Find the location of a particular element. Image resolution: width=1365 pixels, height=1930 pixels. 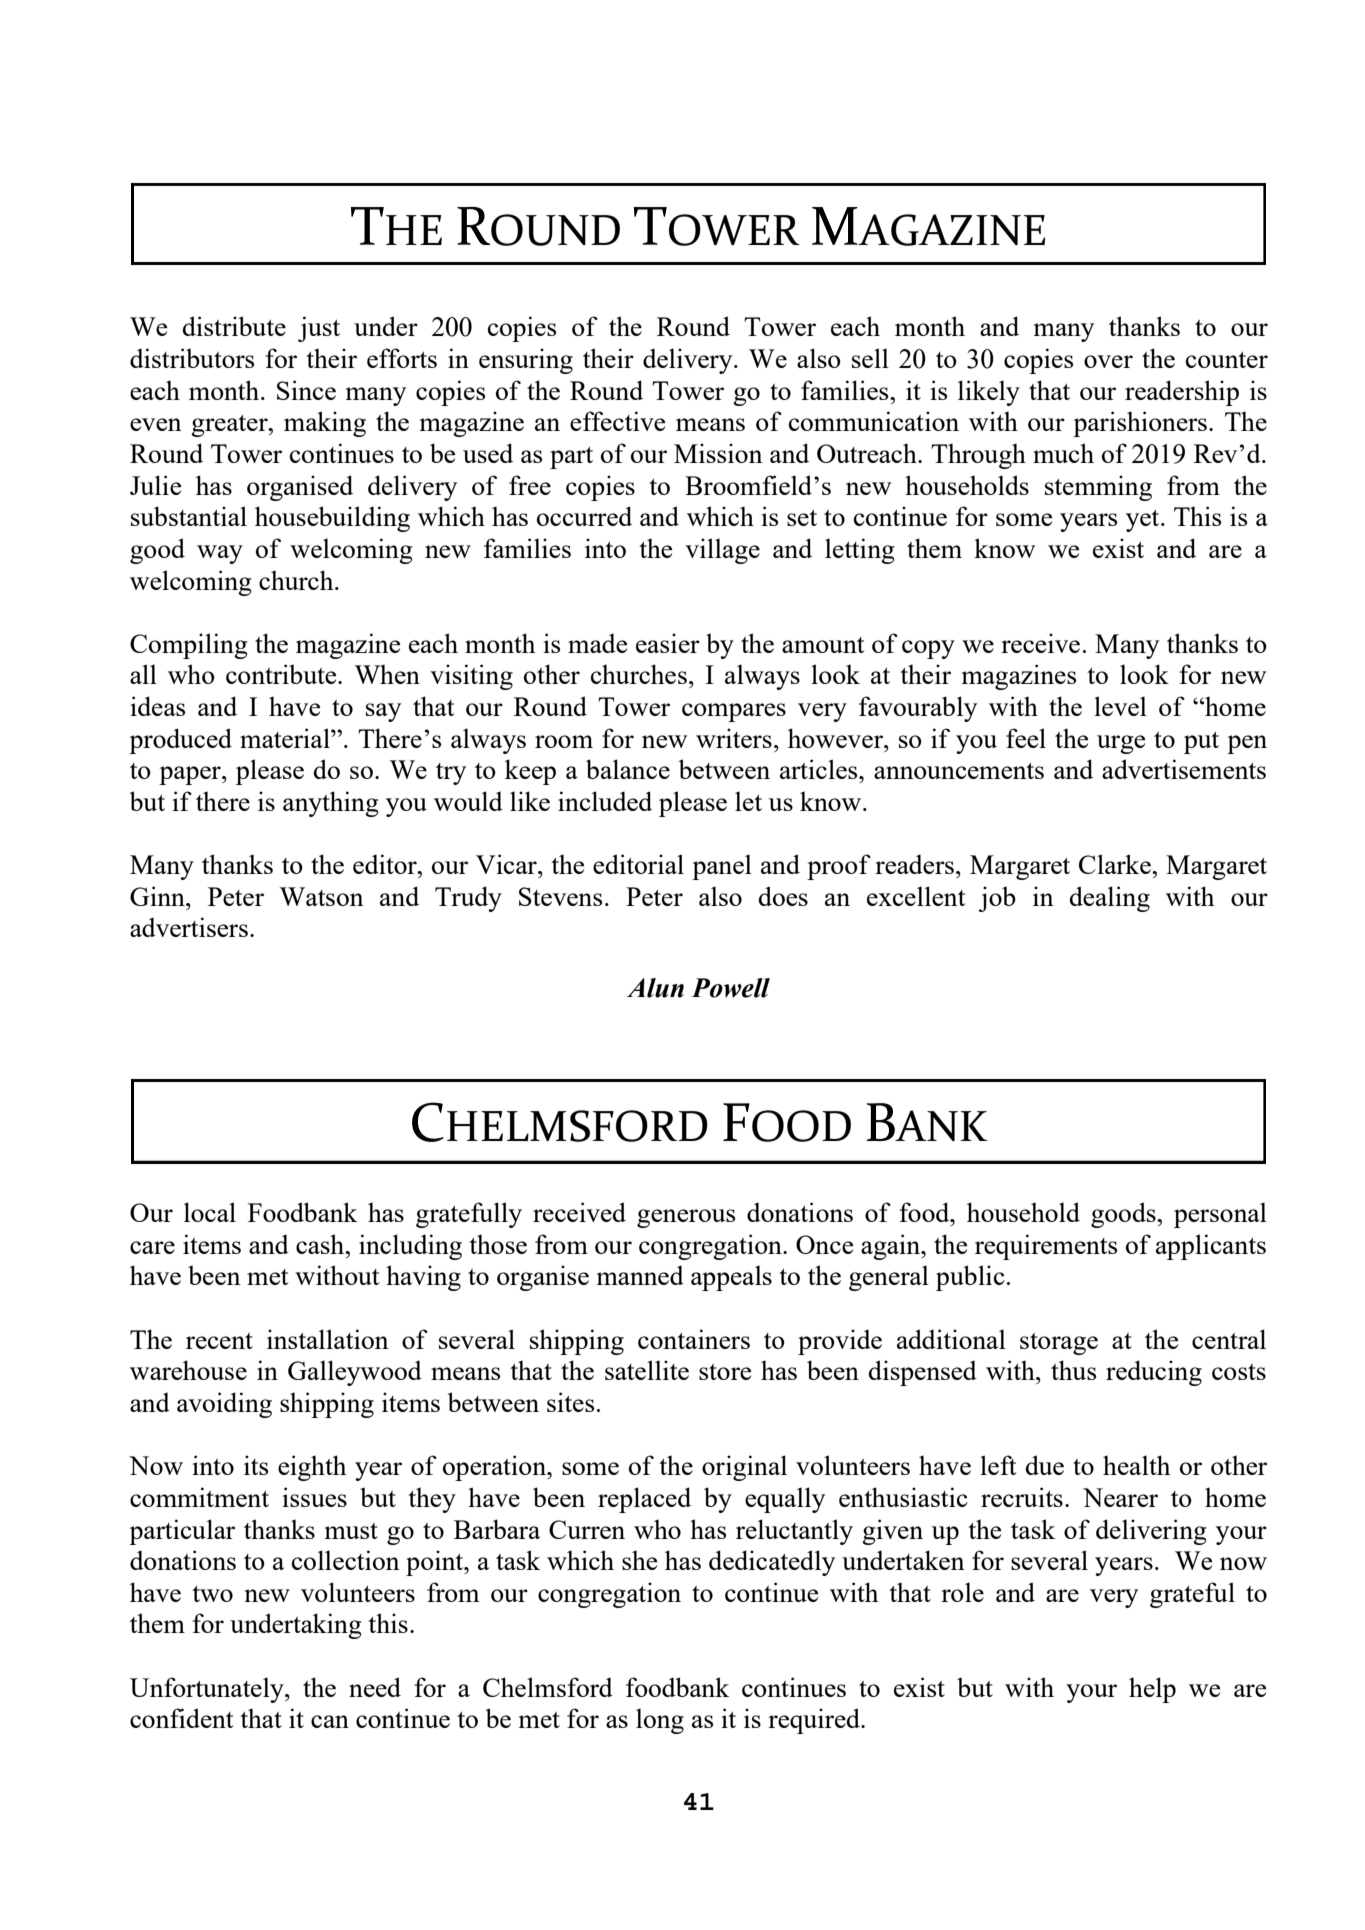

Since is located at coordinates (306, 390).
